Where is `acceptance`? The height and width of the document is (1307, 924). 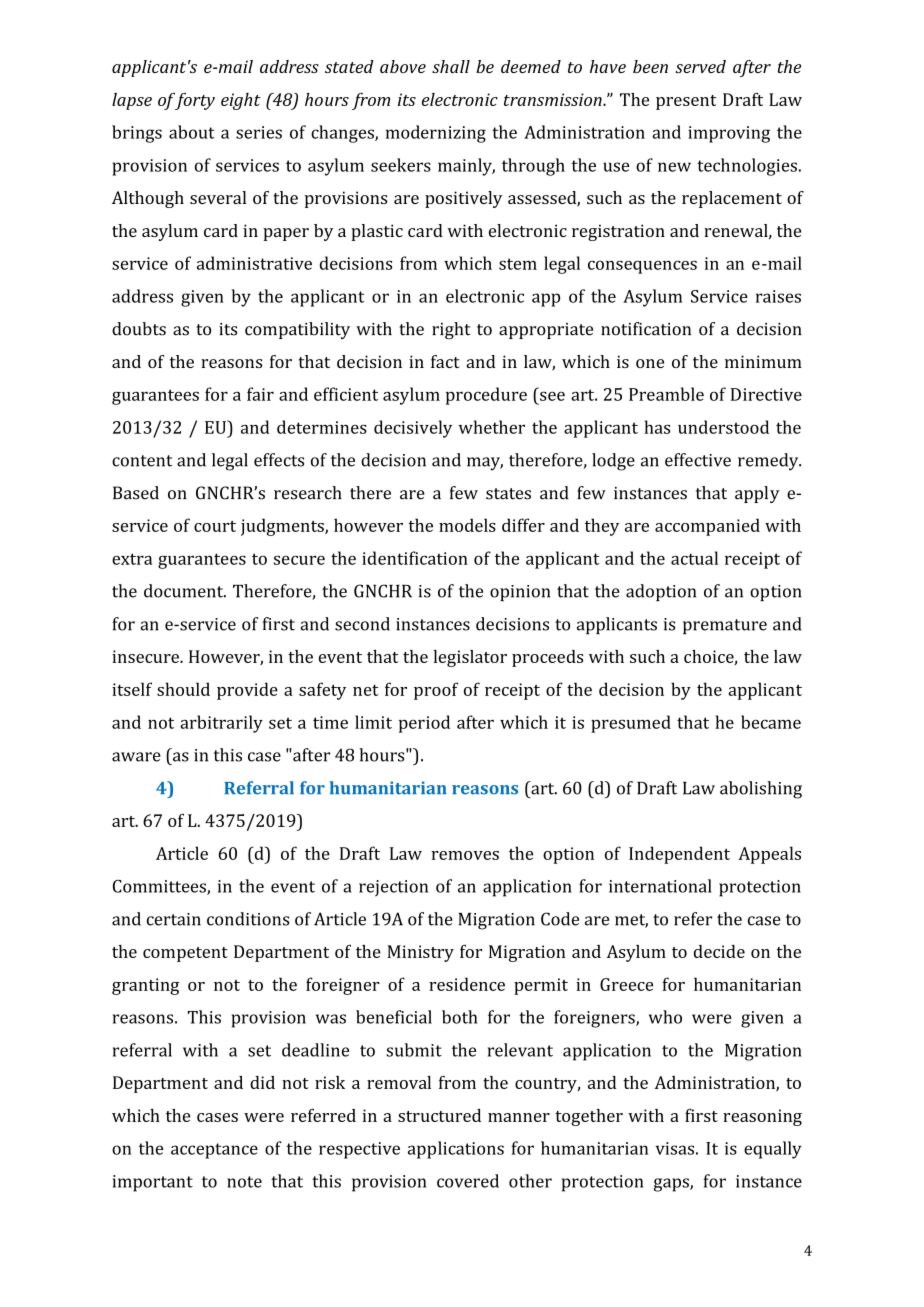
acceptance is located at coordinates (214, 1151).
